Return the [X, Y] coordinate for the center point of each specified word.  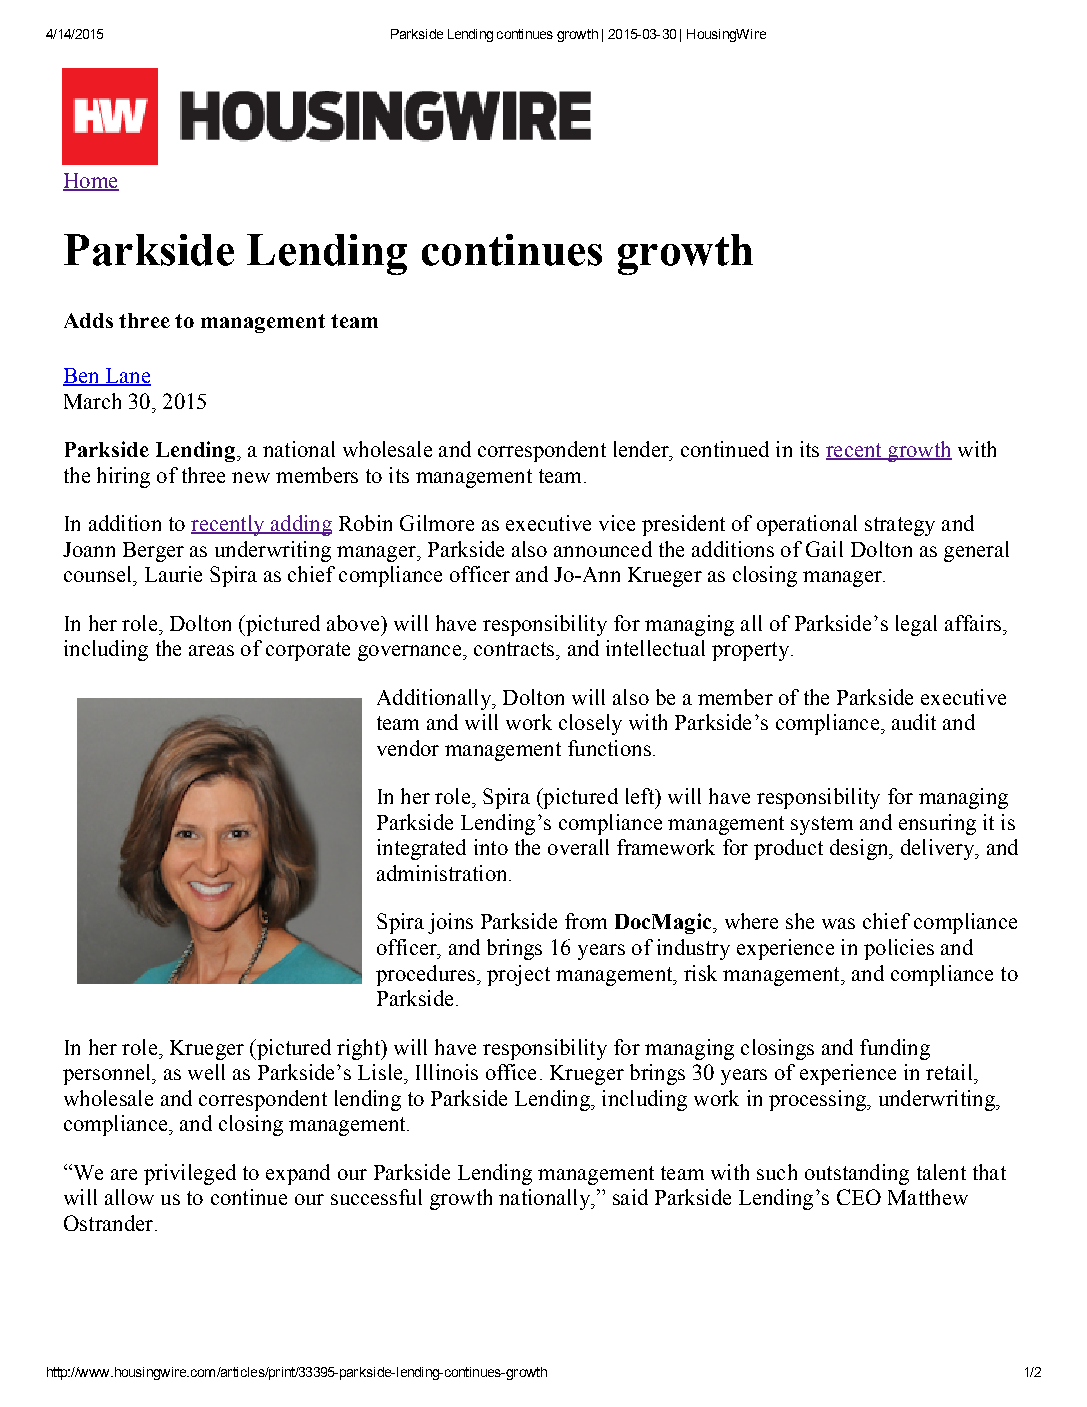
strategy [900, 526]
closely [590, 724]
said [630, 1197]
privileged [190, 1174]
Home [91, 182]
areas [211, 650]
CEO [859, 1197]
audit [914, 722]
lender [642, 449]
